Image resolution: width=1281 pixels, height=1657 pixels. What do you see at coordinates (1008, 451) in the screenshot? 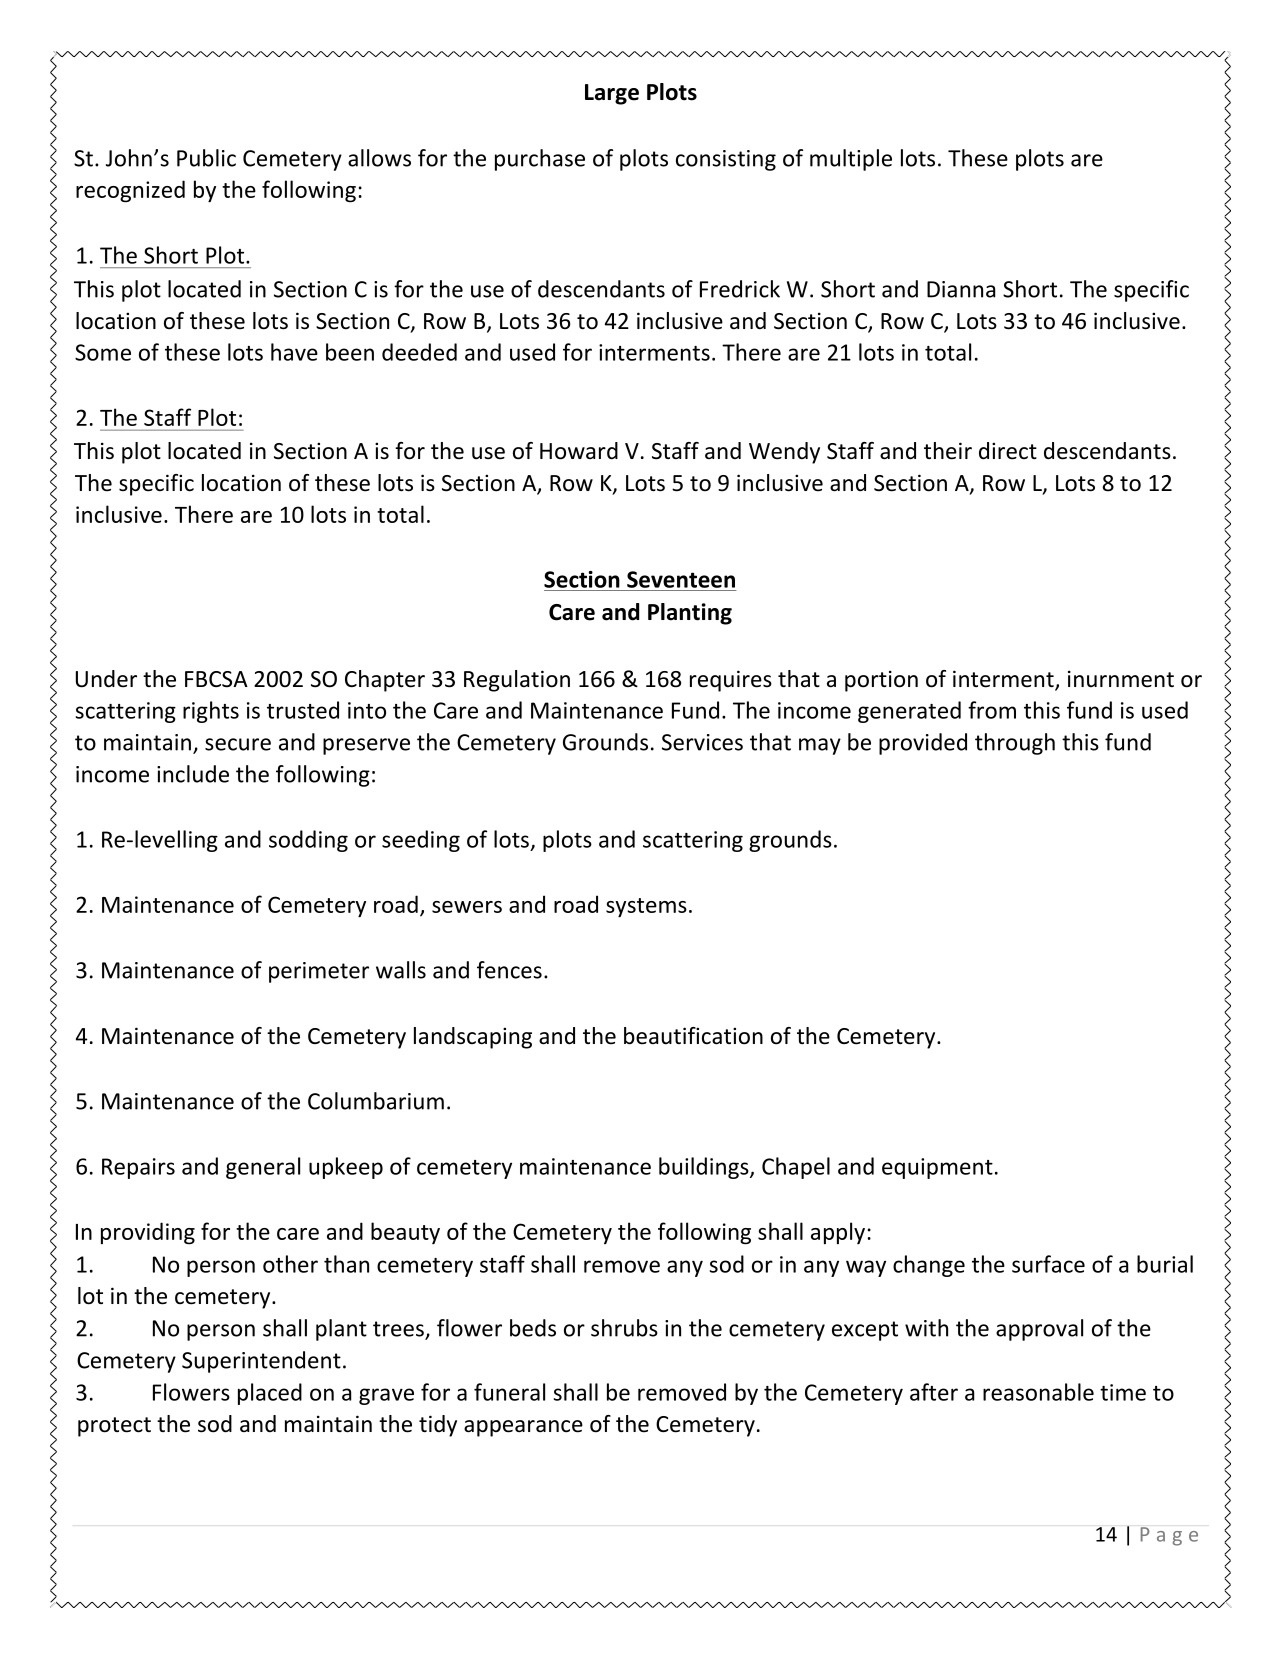
I see `direct` at bounding box center [1008, 451].
